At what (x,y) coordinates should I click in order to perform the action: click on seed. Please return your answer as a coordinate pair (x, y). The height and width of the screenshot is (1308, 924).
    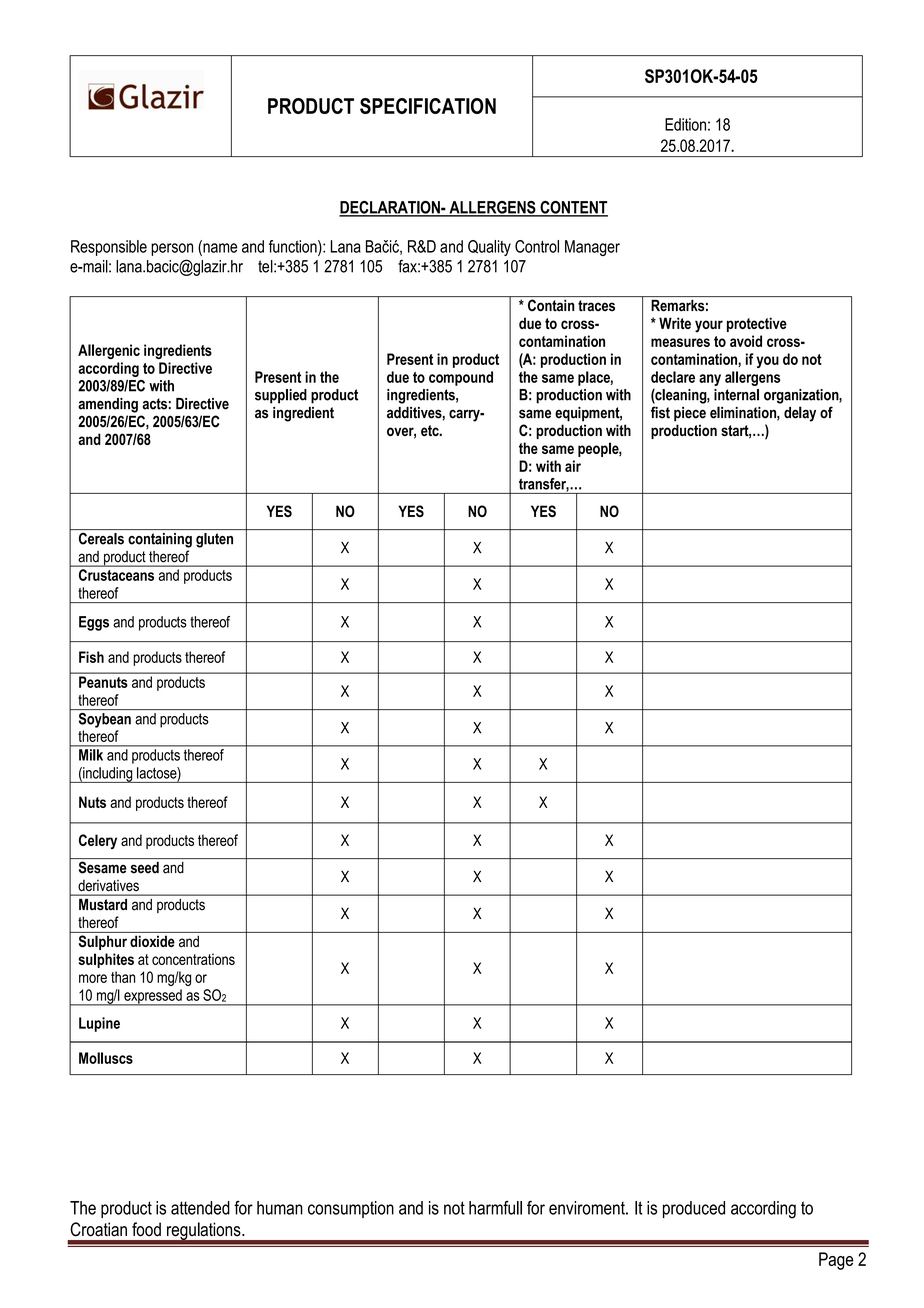
    Looking at the image, I should click on (145, 868).
